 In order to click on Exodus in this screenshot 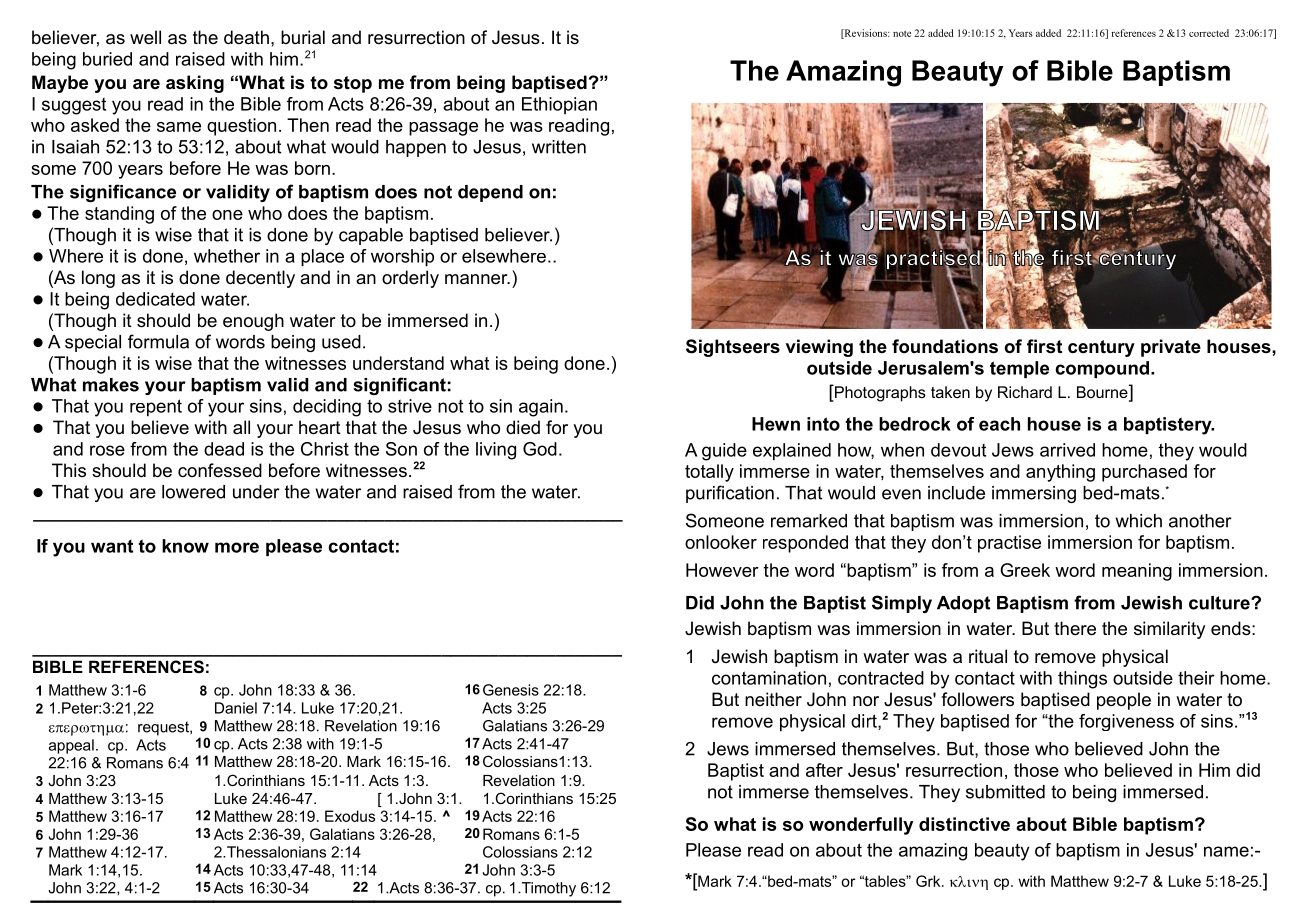, I will do `click(350, 816)`.
